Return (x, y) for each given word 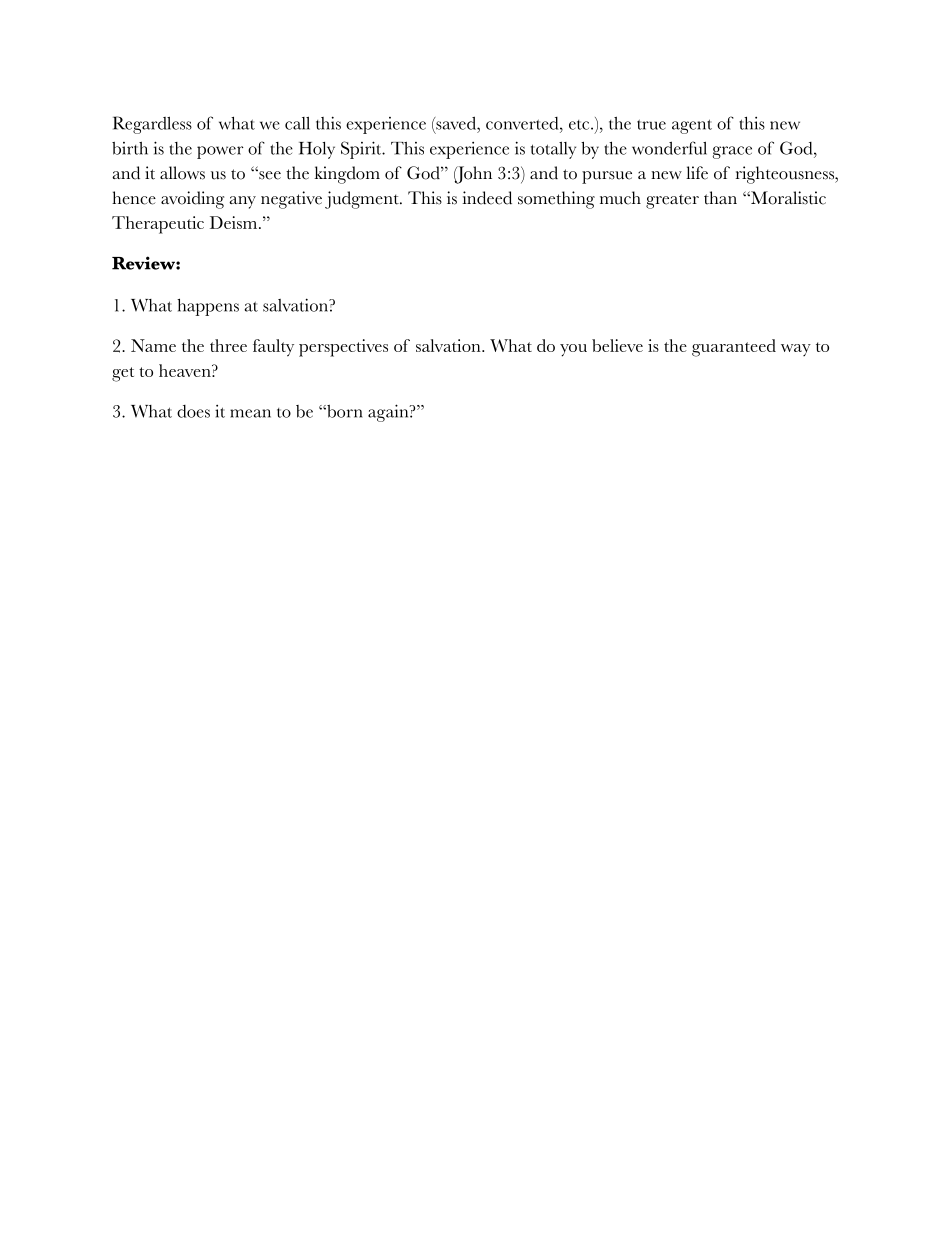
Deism (235, 222)
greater (672, 201)
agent (692, 126)
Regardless (152, 125)
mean (250, 413)
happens (208, 307)
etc (580, 125)
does (193, 411)
